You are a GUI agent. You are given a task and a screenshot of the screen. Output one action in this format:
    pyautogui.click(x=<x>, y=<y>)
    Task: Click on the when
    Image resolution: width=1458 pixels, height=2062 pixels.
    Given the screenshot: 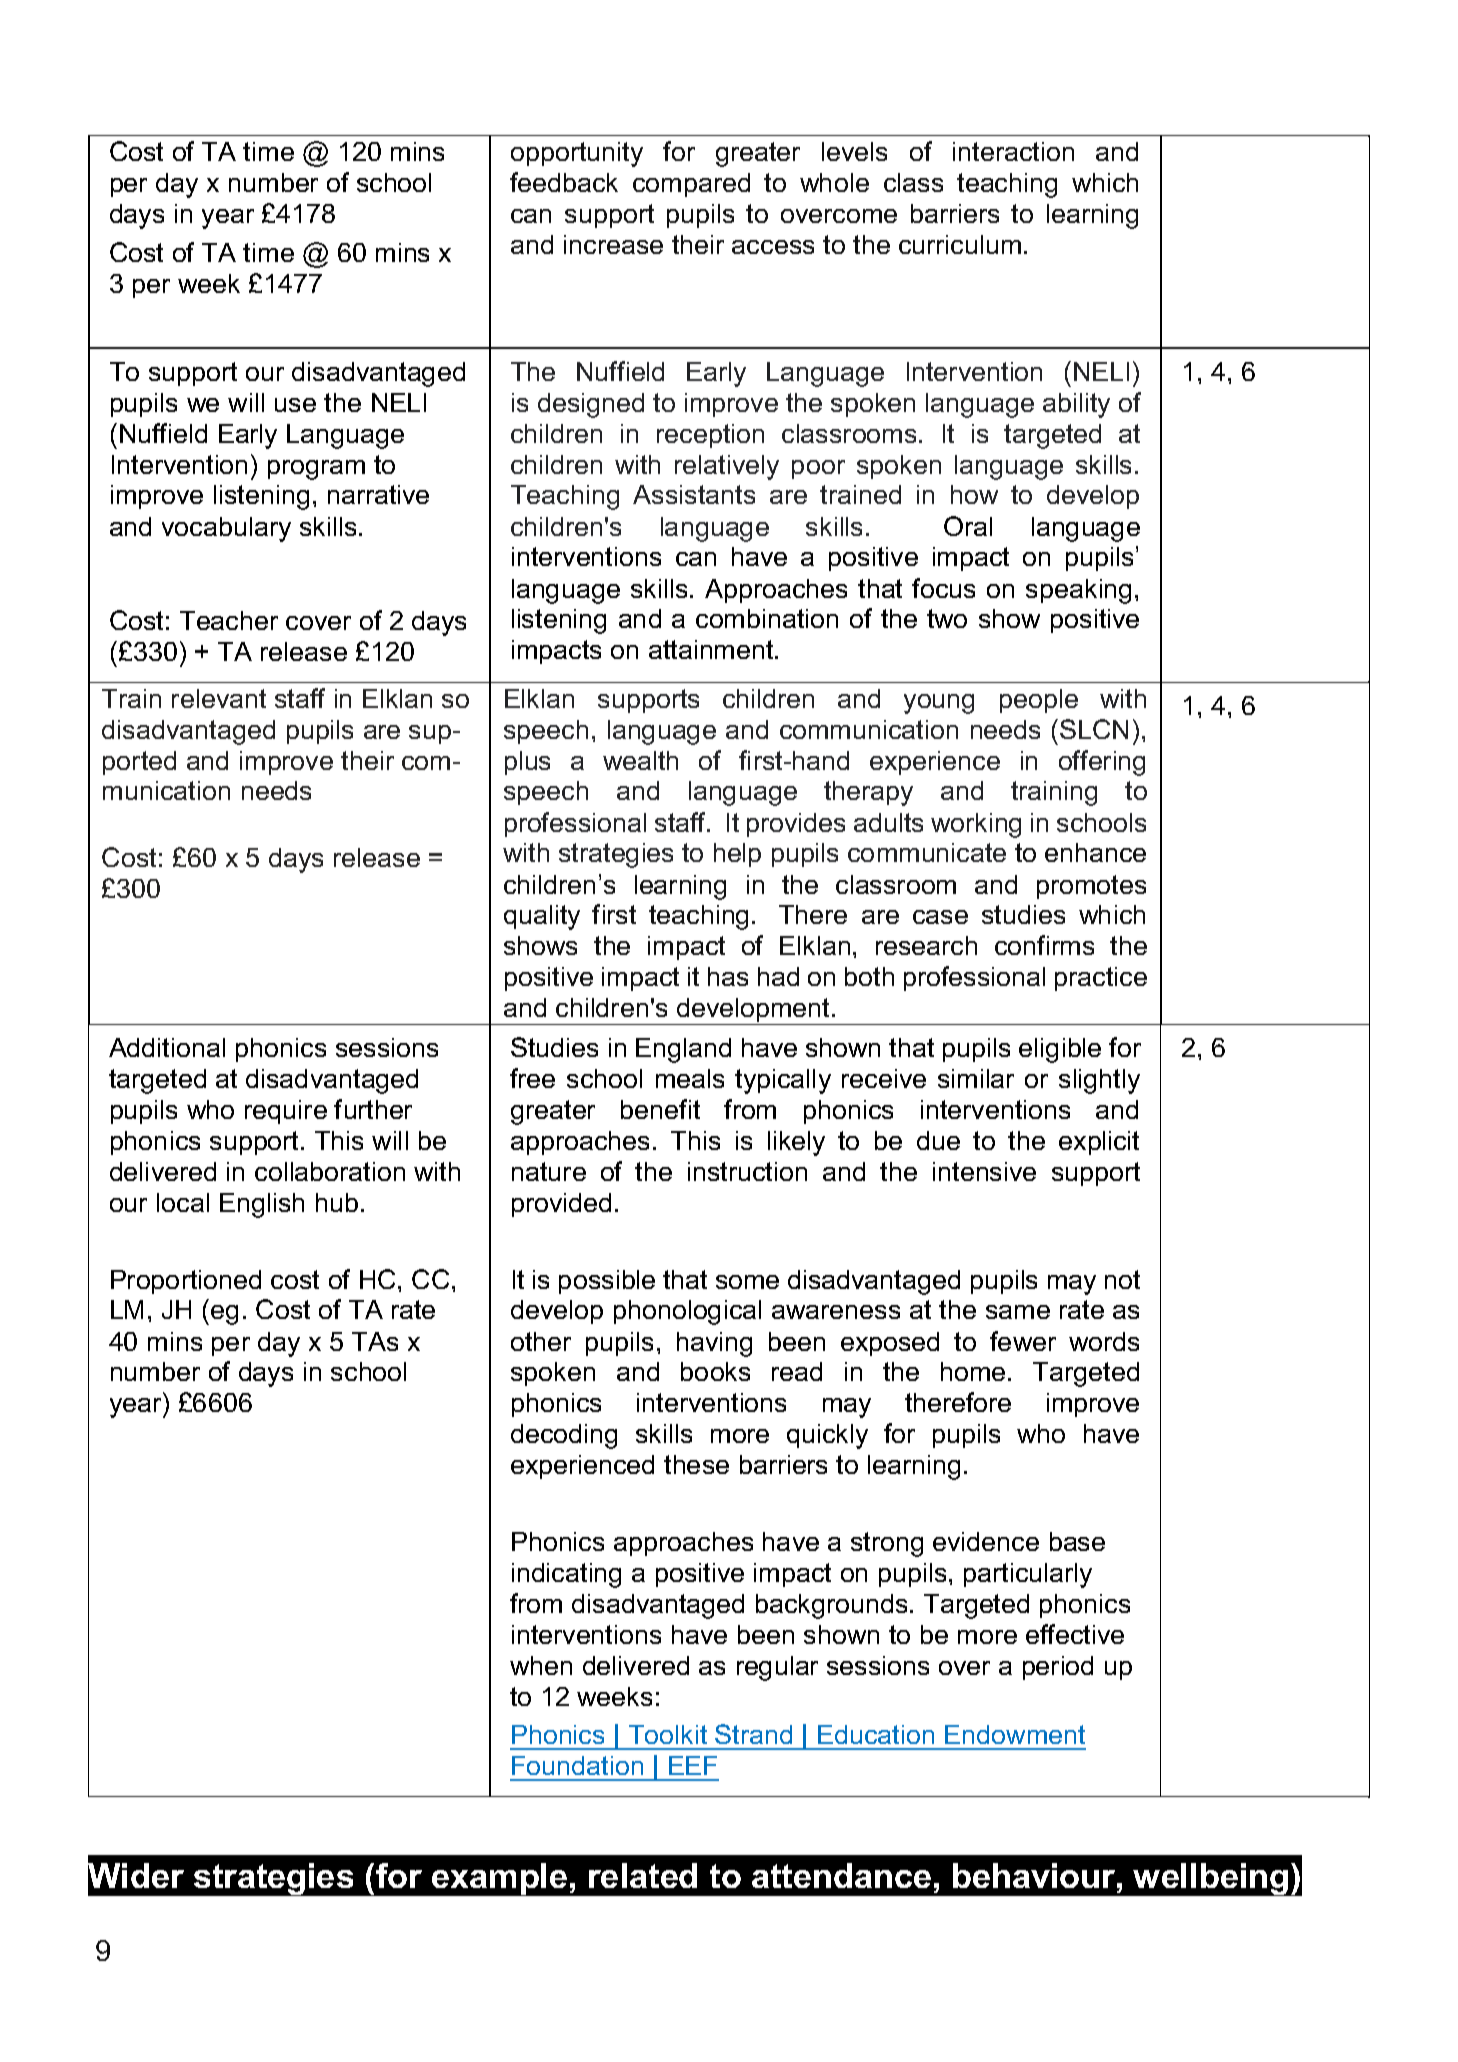 What is the action you would take?
    pyautogui.click(x=541, y=1665)
